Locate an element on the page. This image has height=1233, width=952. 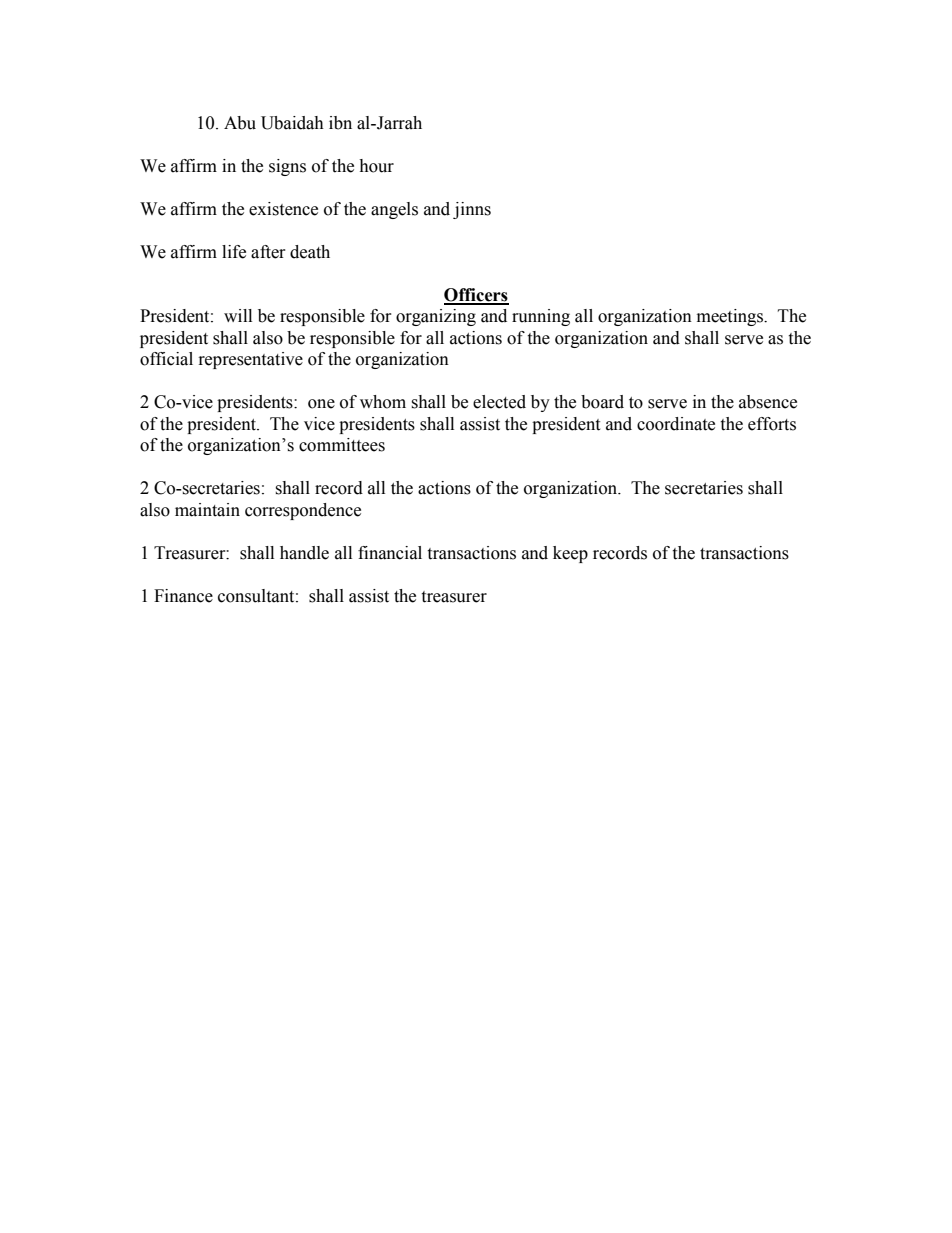
jinns is located at coordinates (472, 210).
